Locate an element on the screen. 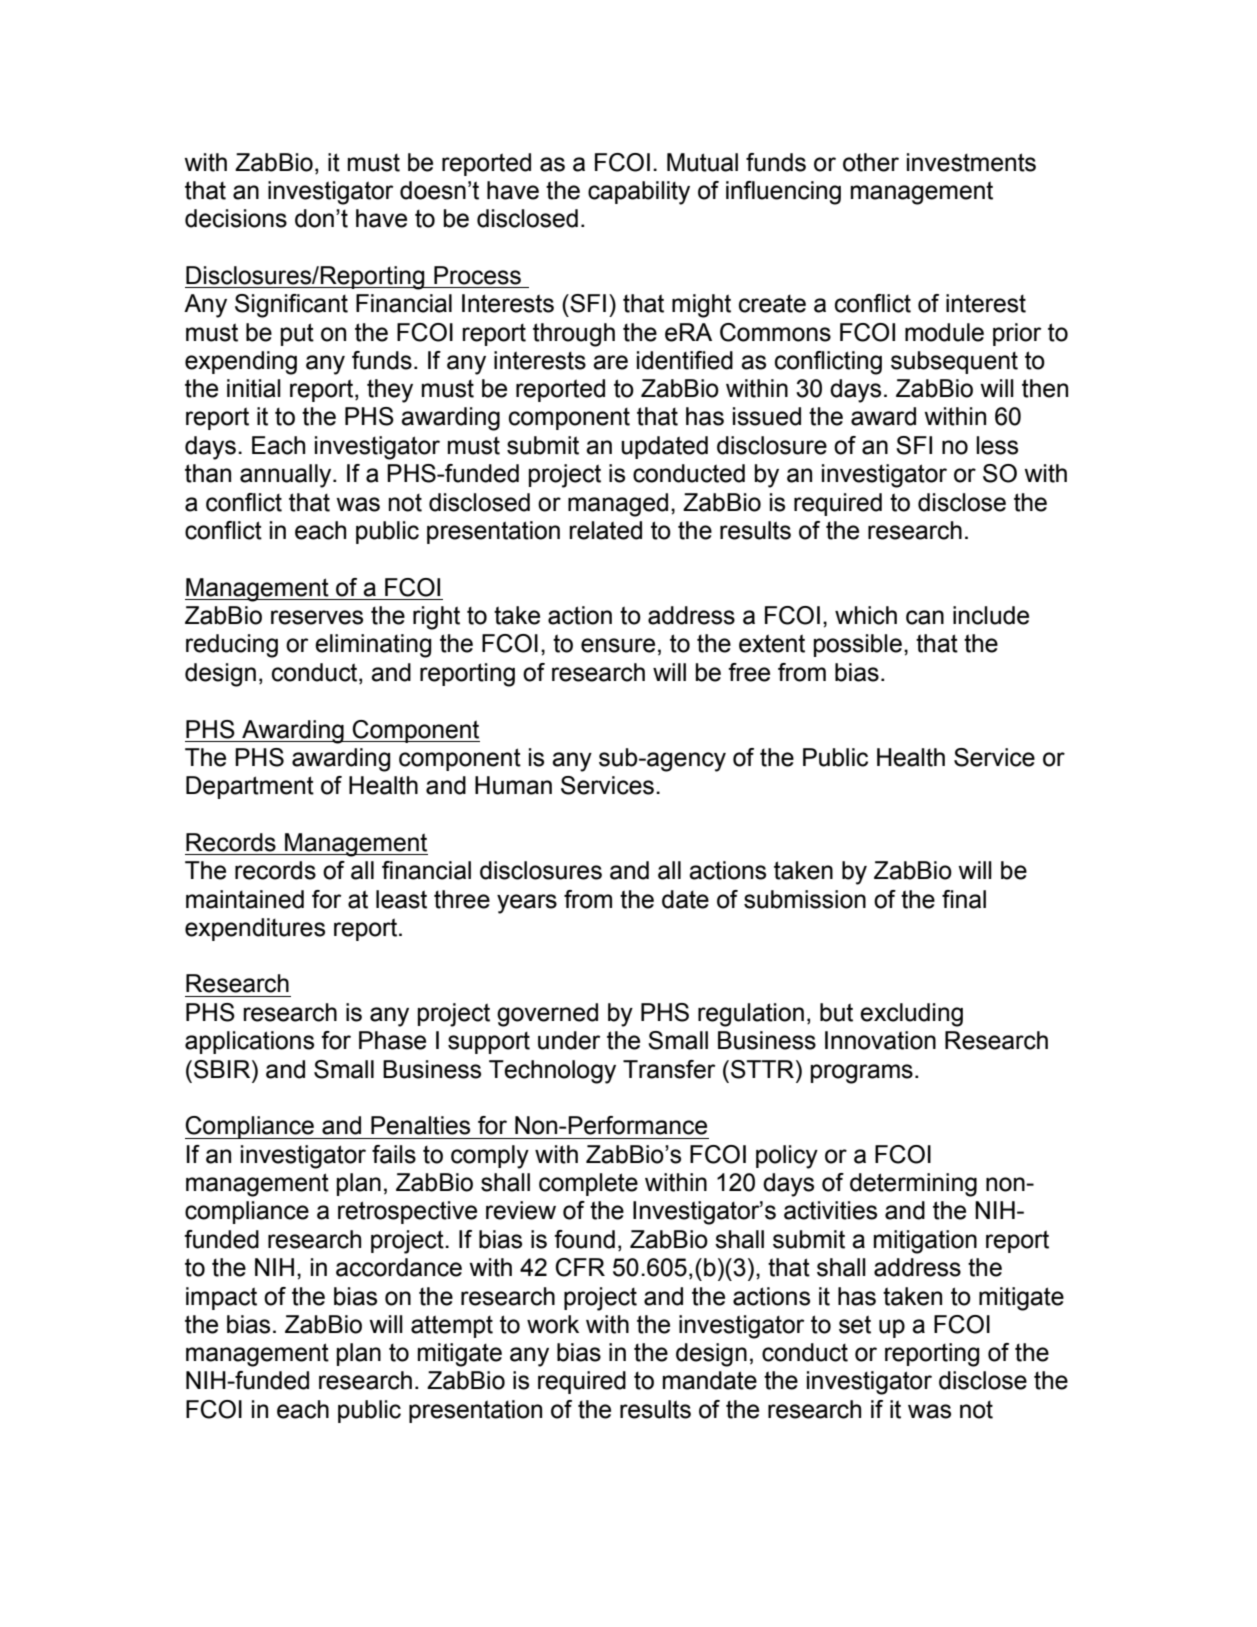 This screenshot has height=1627, width=1257. decisions is located at coordinates (236, 218).
